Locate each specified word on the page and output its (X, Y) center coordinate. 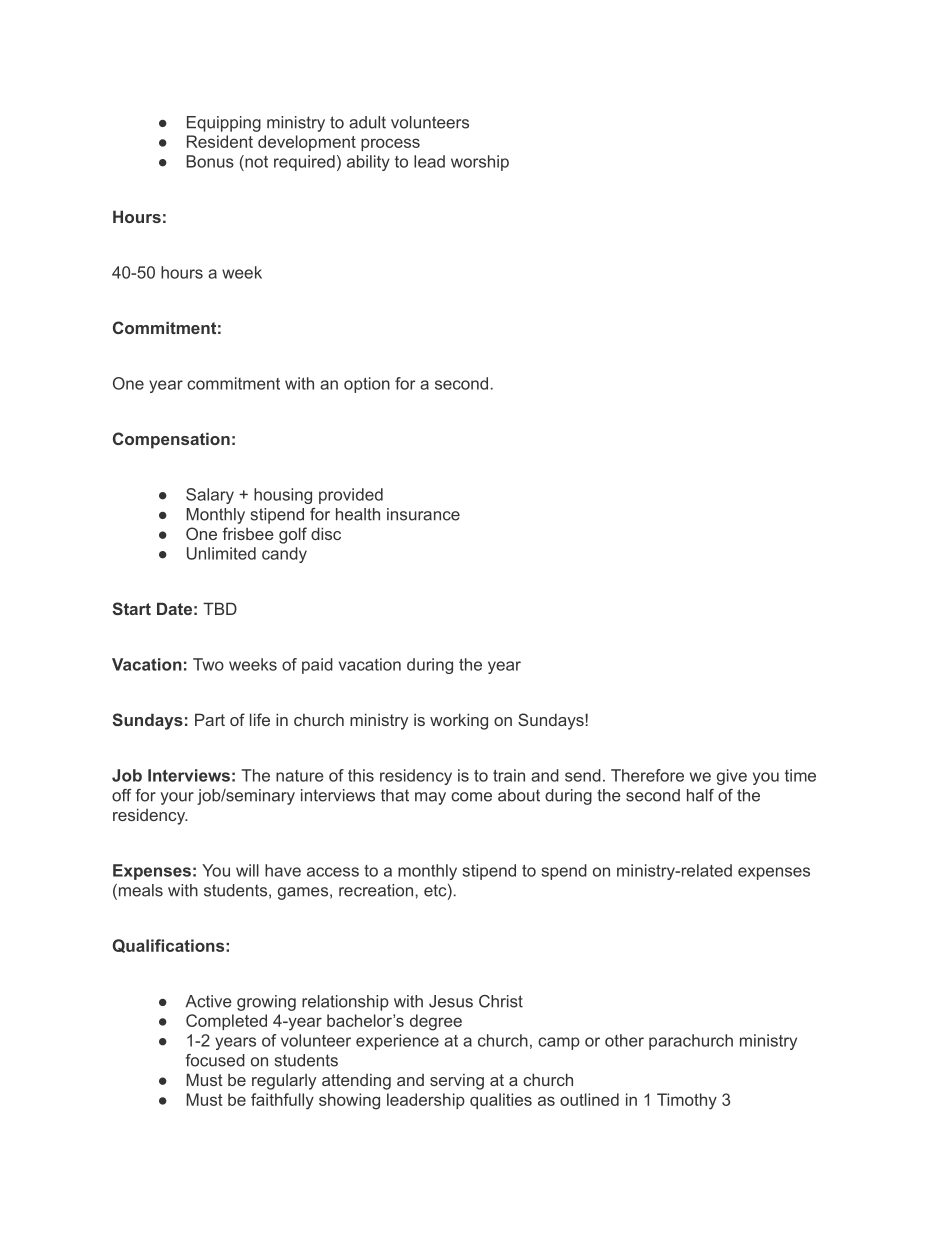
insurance (423, 514)
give (732, 777)
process (390, 144)
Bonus (210, 161)
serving (457, 1082)
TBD (220, 608)
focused (215, 1060)
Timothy (687, 1101)
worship (480, 163)
